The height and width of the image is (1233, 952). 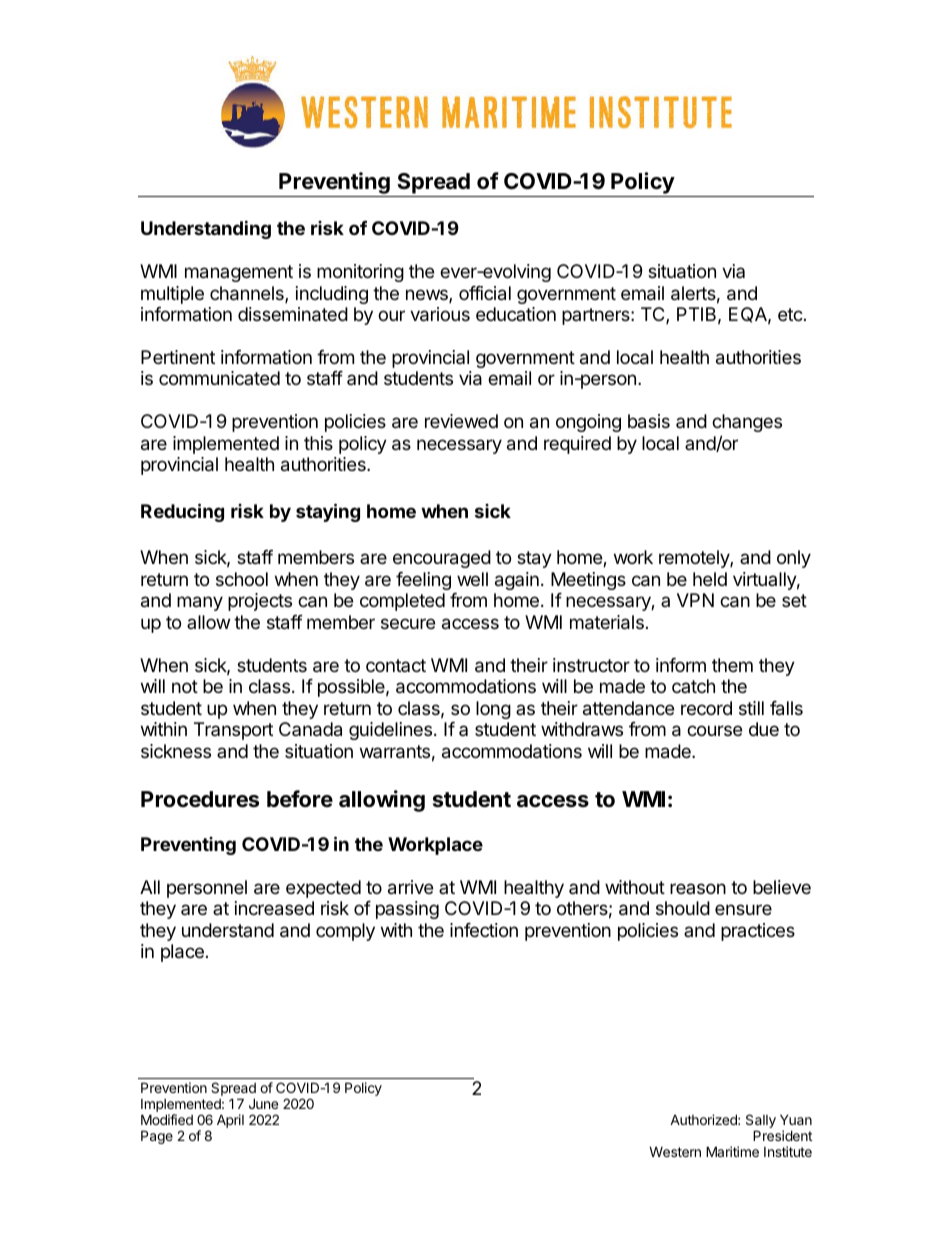 I want to click on infection, so click(x=484, y=930).
